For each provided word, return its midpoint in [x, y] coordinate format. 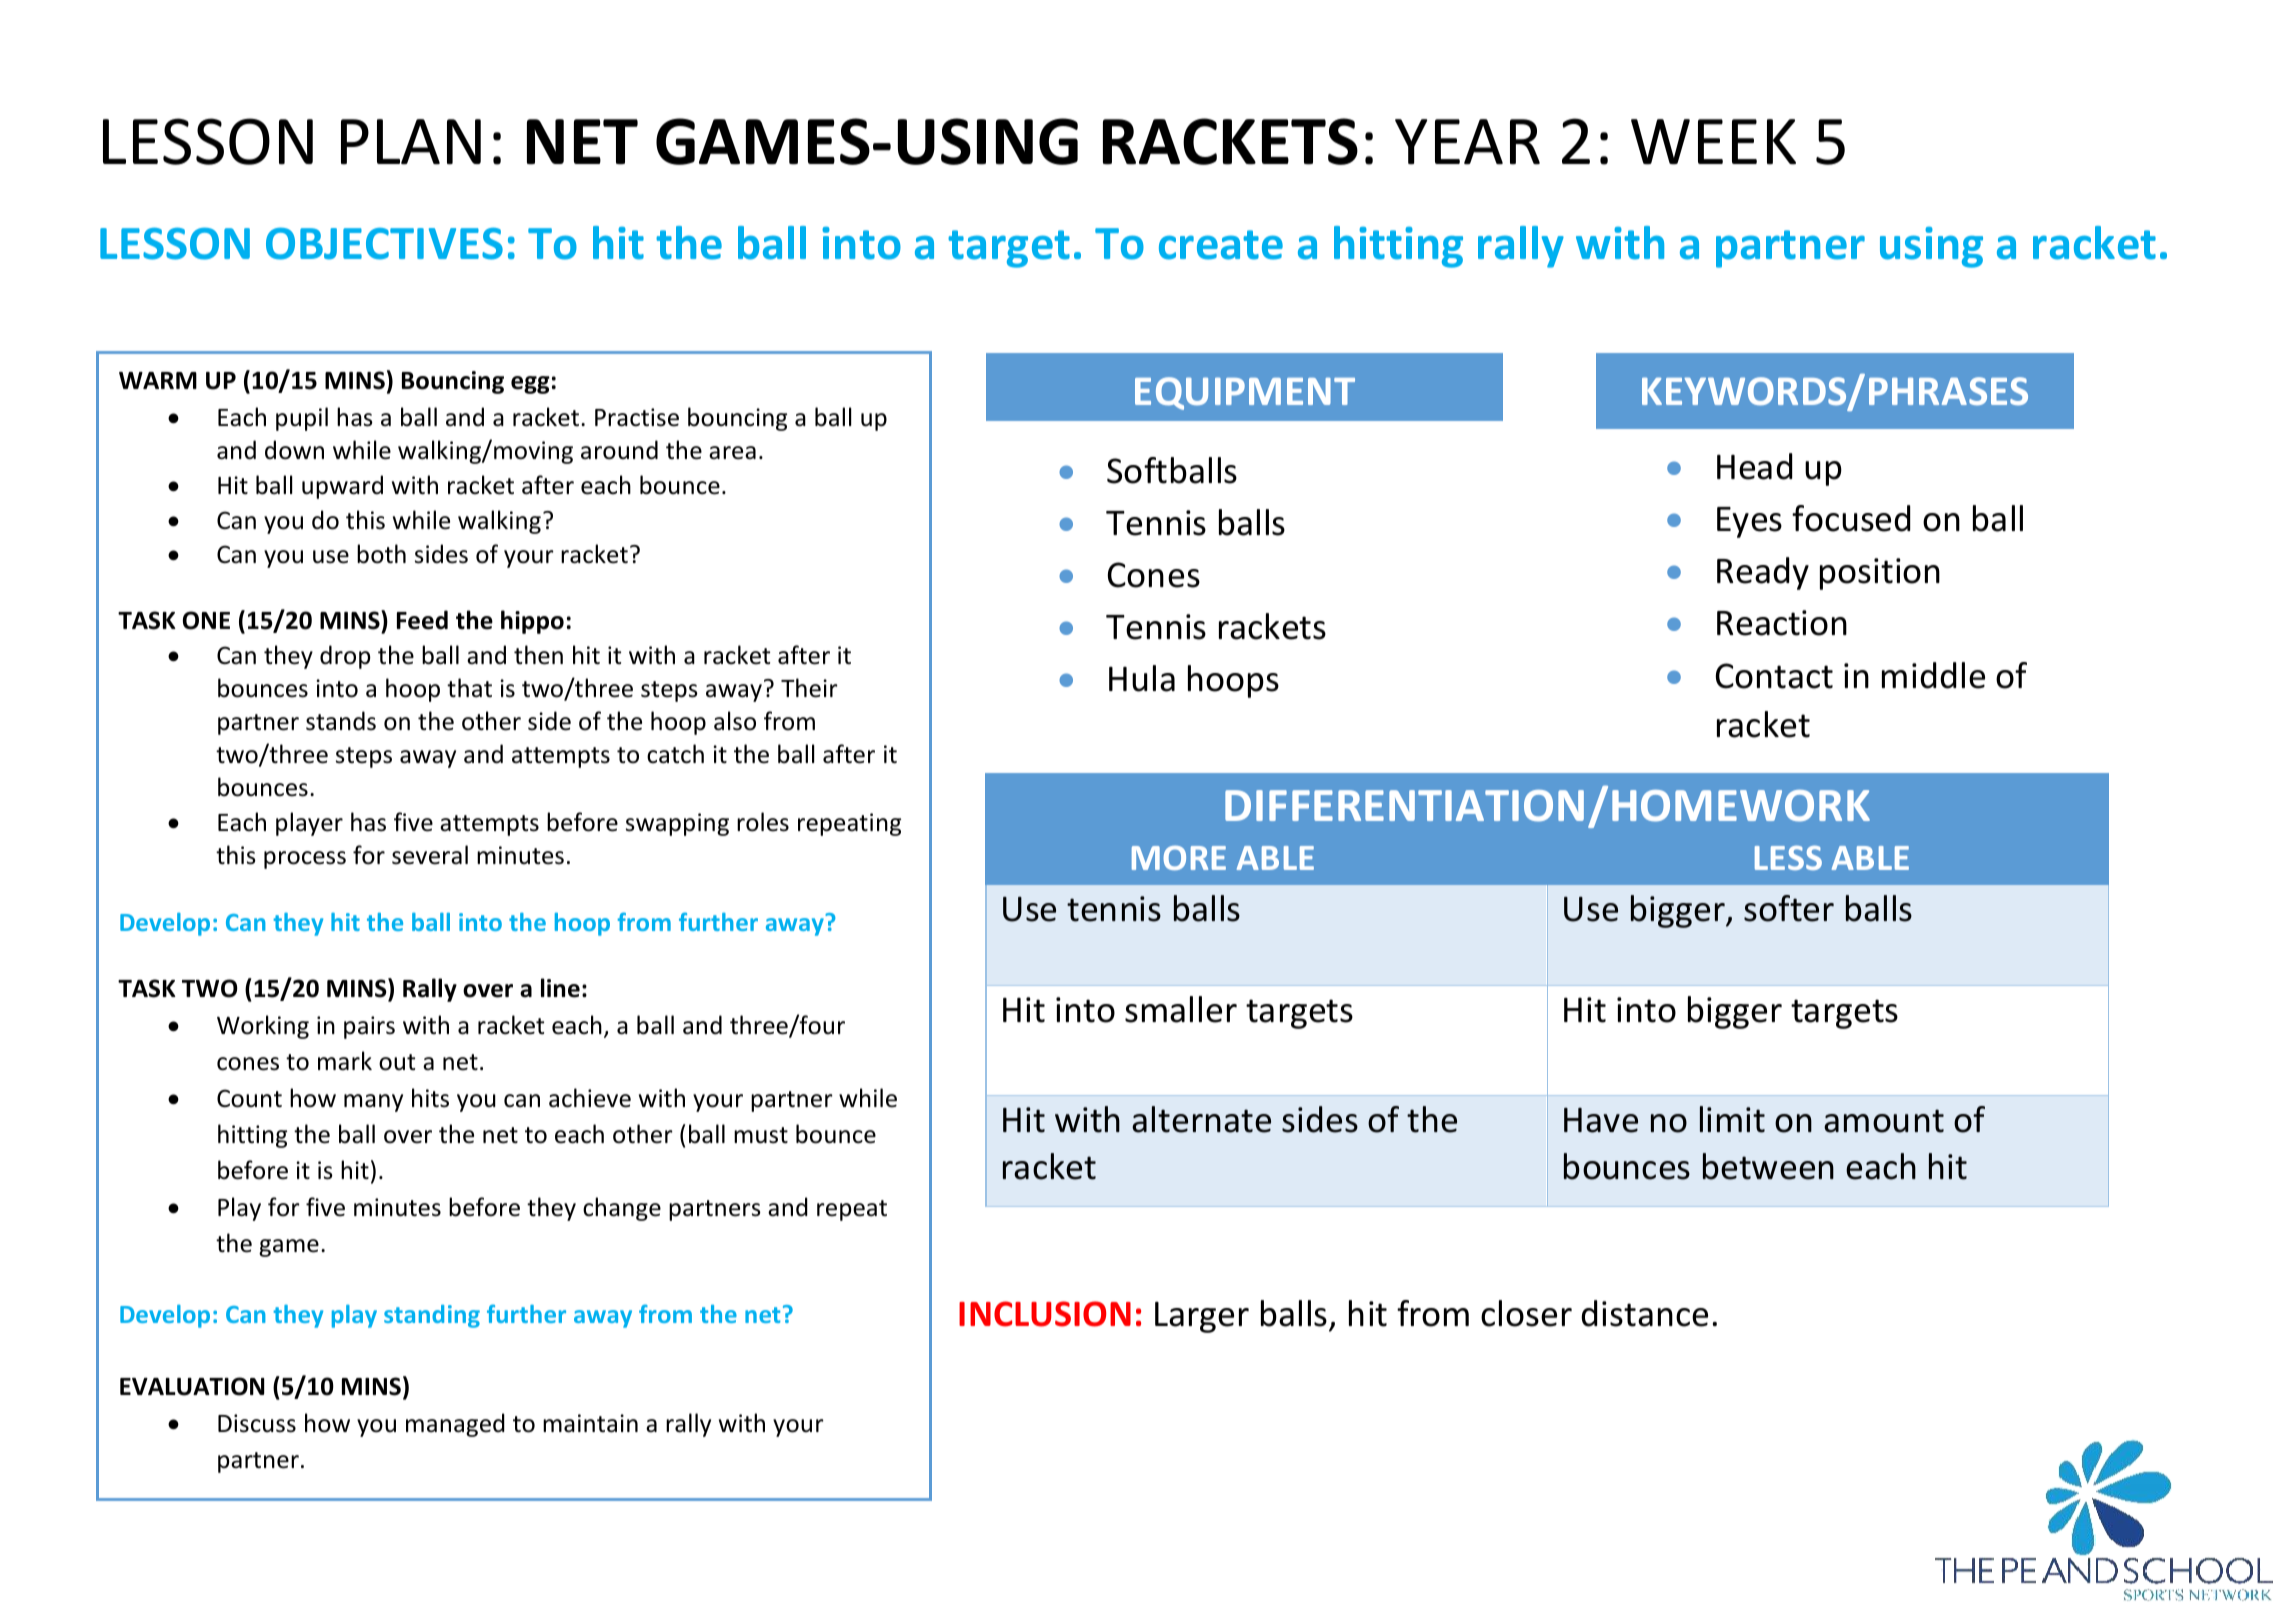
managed [455, 1425]
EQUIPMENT [1245, 393]
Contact [1774, 676]
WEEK [1713, 142]
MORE [1179, 857]
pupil [302, 419]
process [305, 860]
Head [1754, 466]
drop [345, 657]
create [1221, 245]
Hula [1142, 678]
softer [1789, 908]
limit [1732, 1119]
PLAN [411, 142]
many [373, 1103]
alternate [1201, 1119]
